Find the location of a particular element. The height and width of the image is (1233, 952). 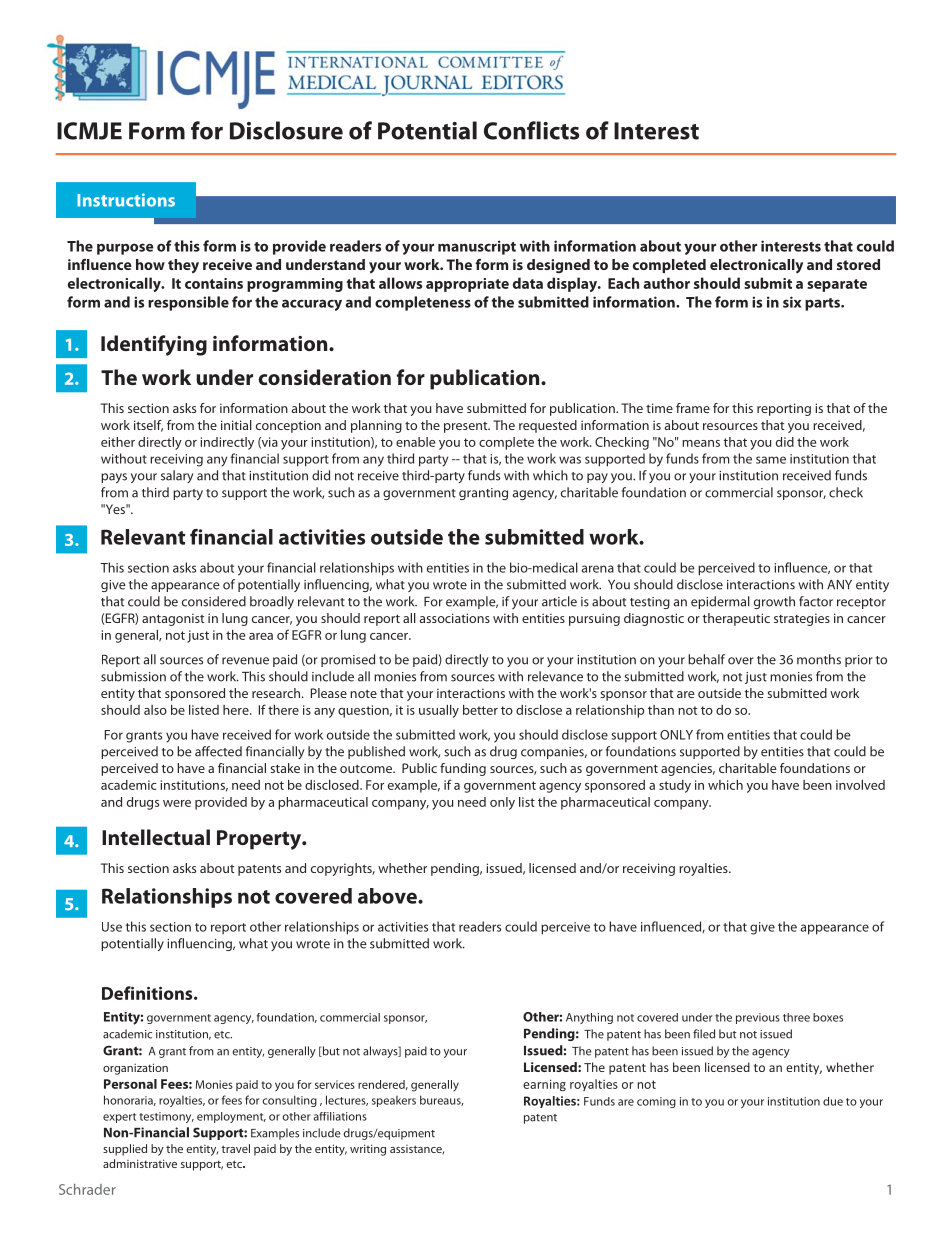

Conflicts is located at coordinates (531, 130).
